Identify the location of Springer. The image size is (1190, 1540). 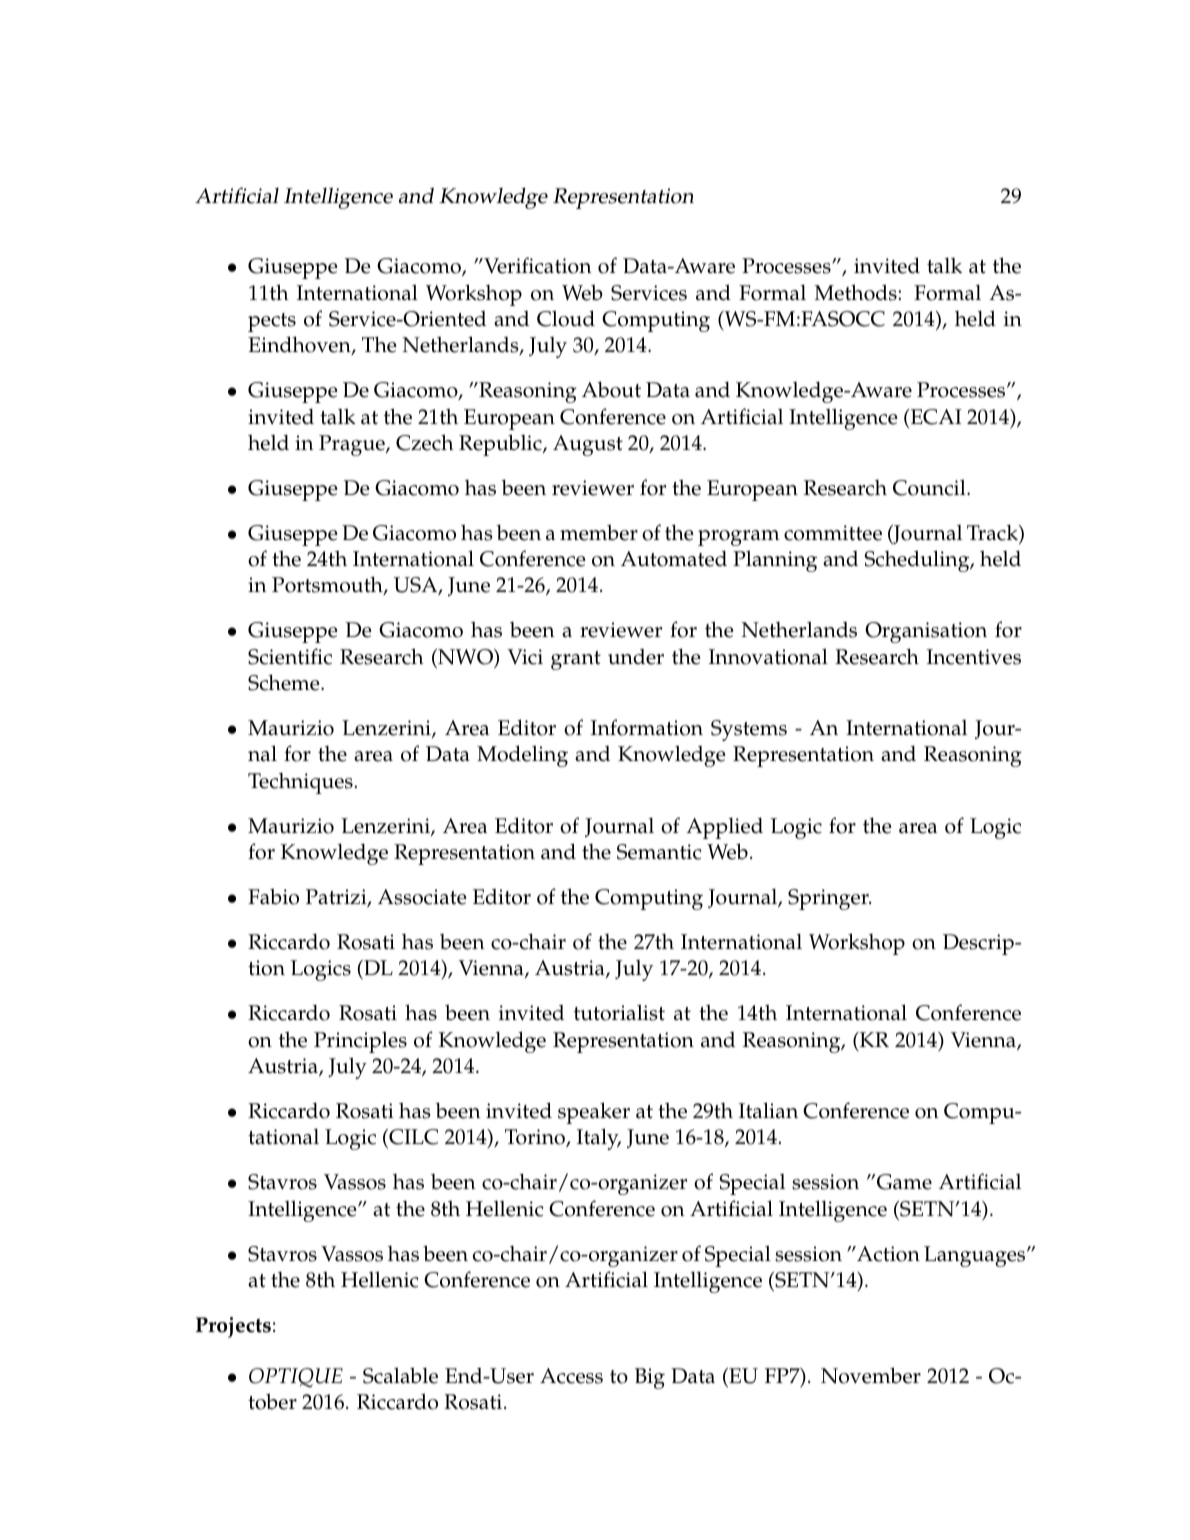
(829, 899).
